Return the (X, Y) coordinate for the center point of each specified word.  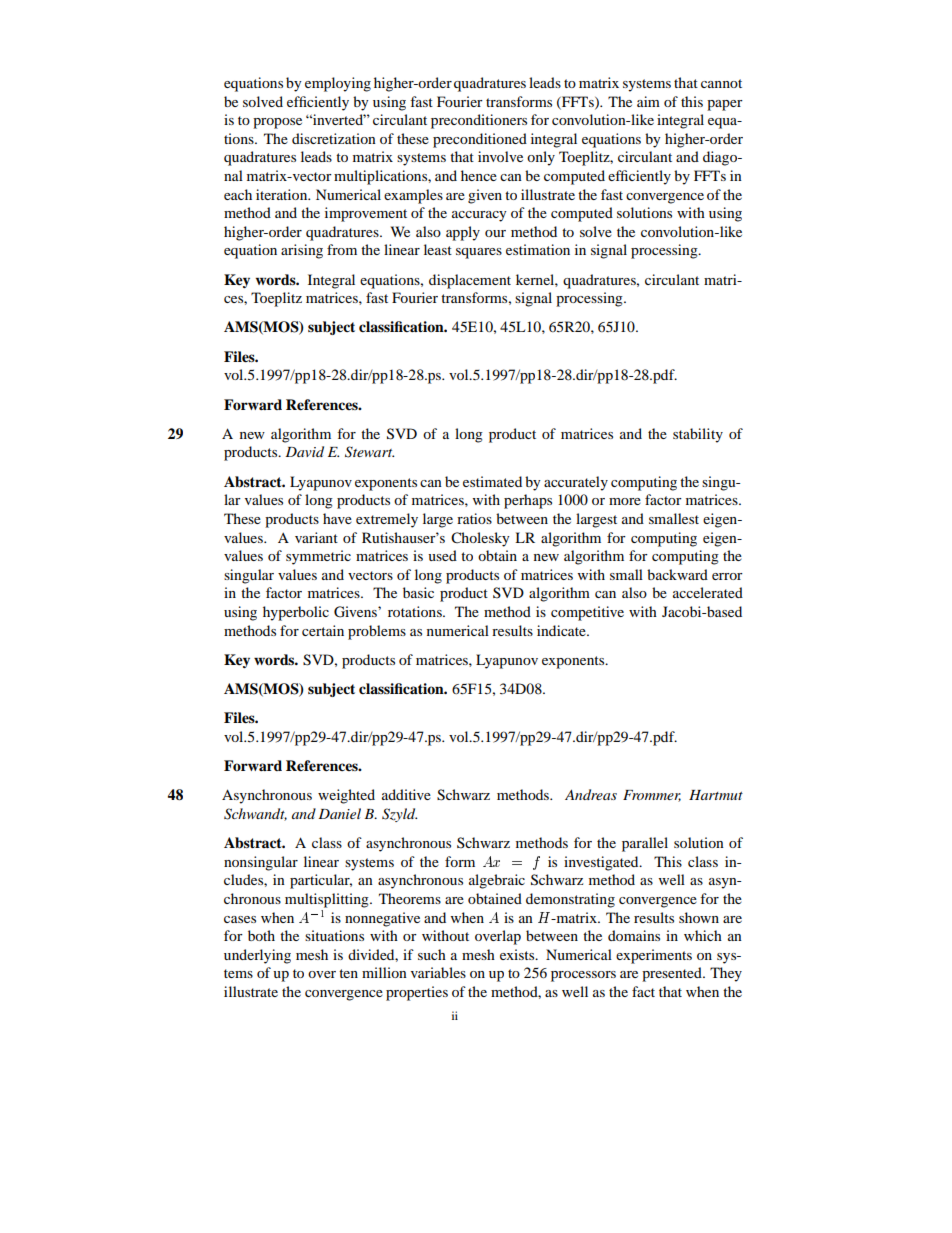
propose (277, 123)
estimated (492, 481)
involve (500, 156)
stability (698, 435)
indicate (562, 630)
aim (648, 101)
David (304, 451)
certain (323, 630)
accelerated (708, 592)
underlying (257, 956)
